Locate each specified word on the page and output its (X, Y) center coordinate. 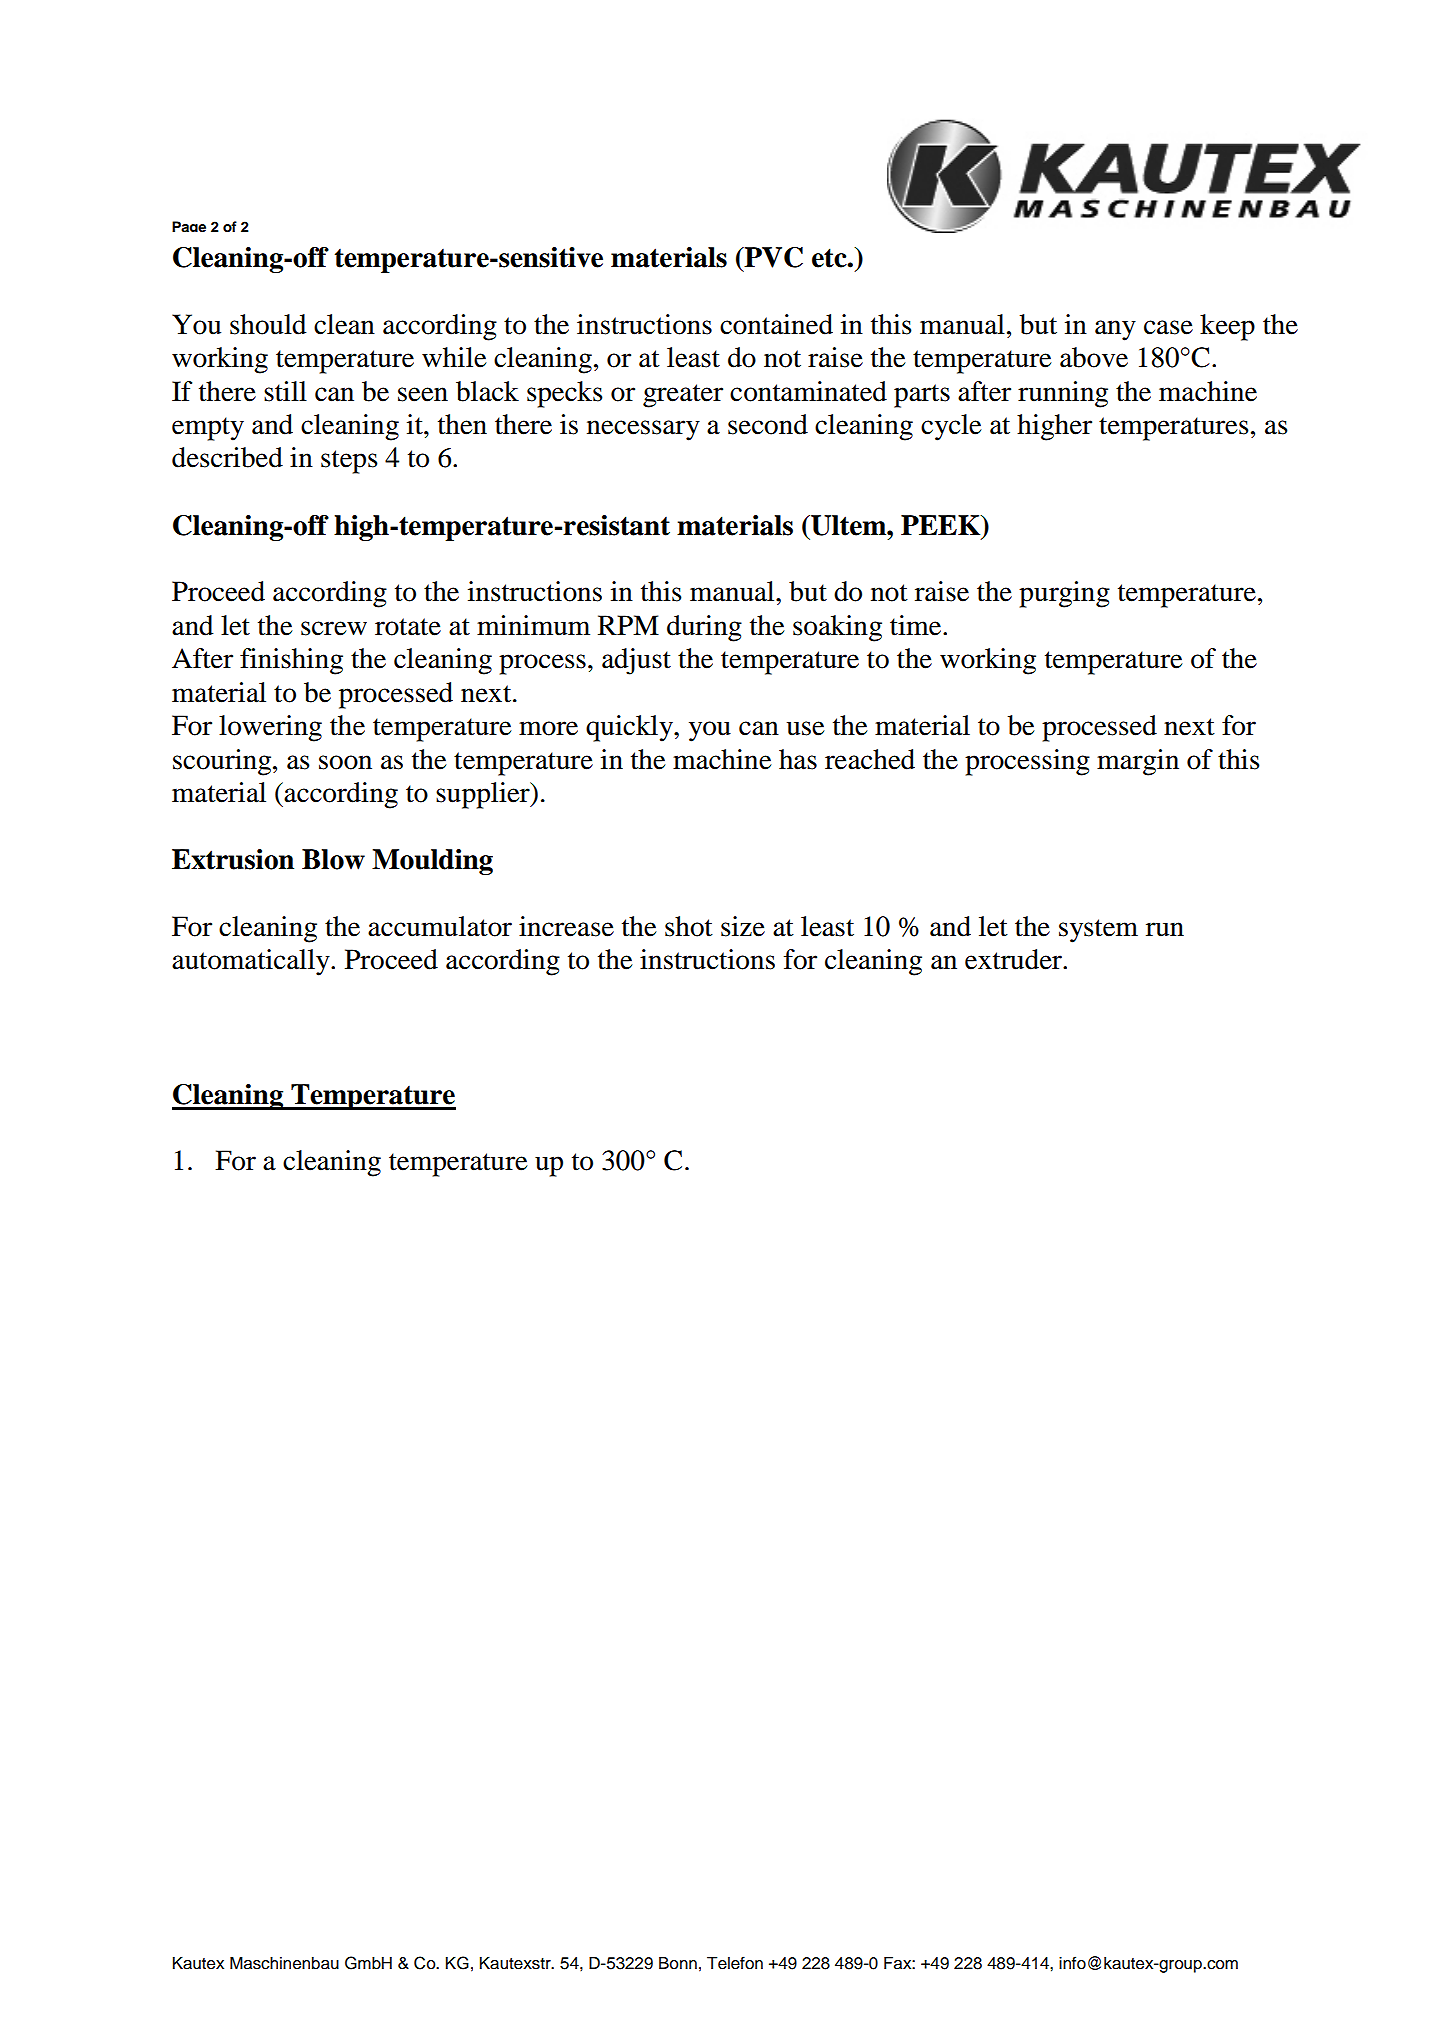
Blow (333, 859)
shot (689, 926)
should (268, 324)
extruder (1014, 959)
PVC (773, 257)
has (798, 759)
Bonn (678, 1963)
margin (1138, 762)
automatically (252, 962)
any (1115, 330)
